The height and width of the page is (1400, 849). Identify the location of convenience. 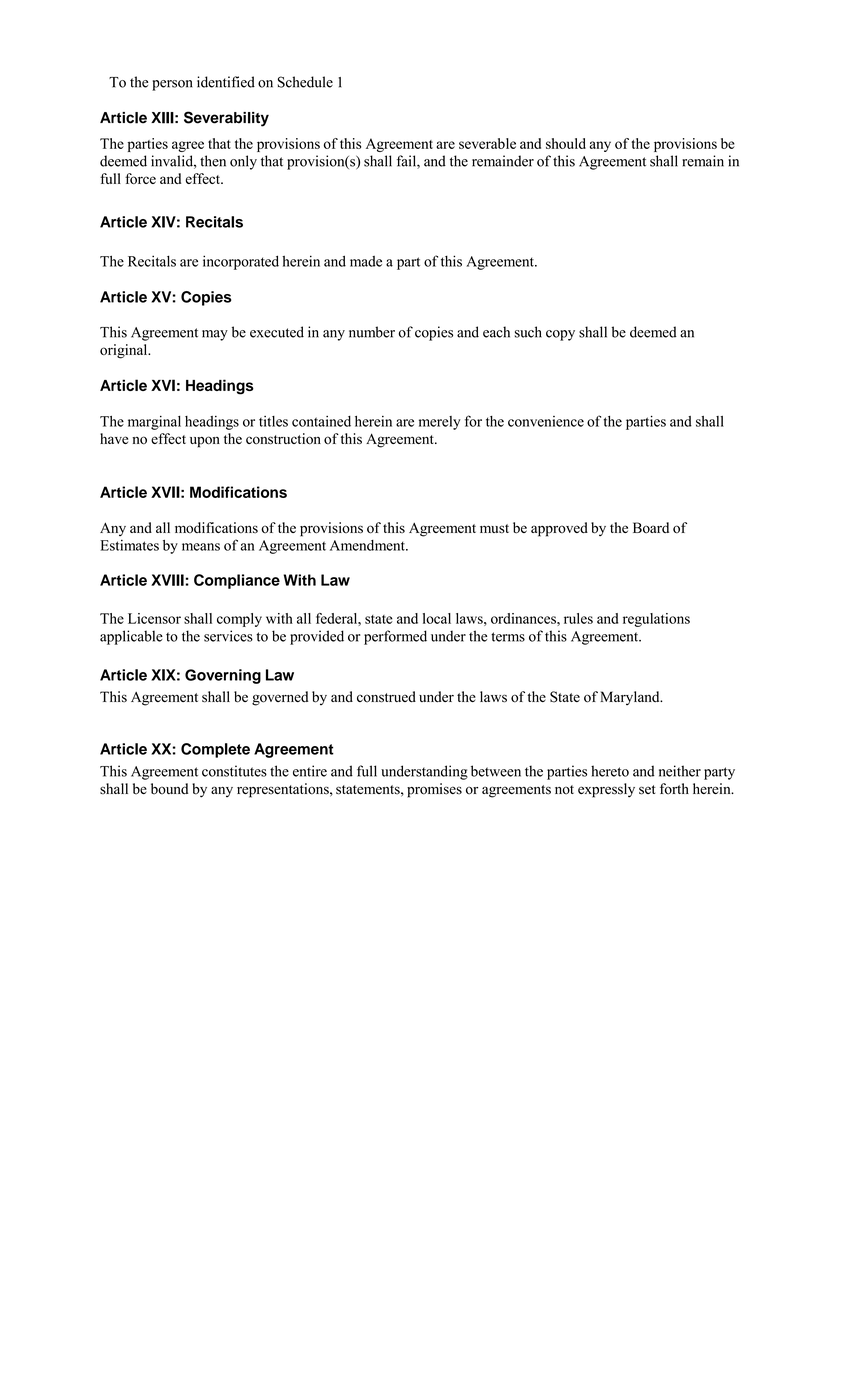
(546, 421).
